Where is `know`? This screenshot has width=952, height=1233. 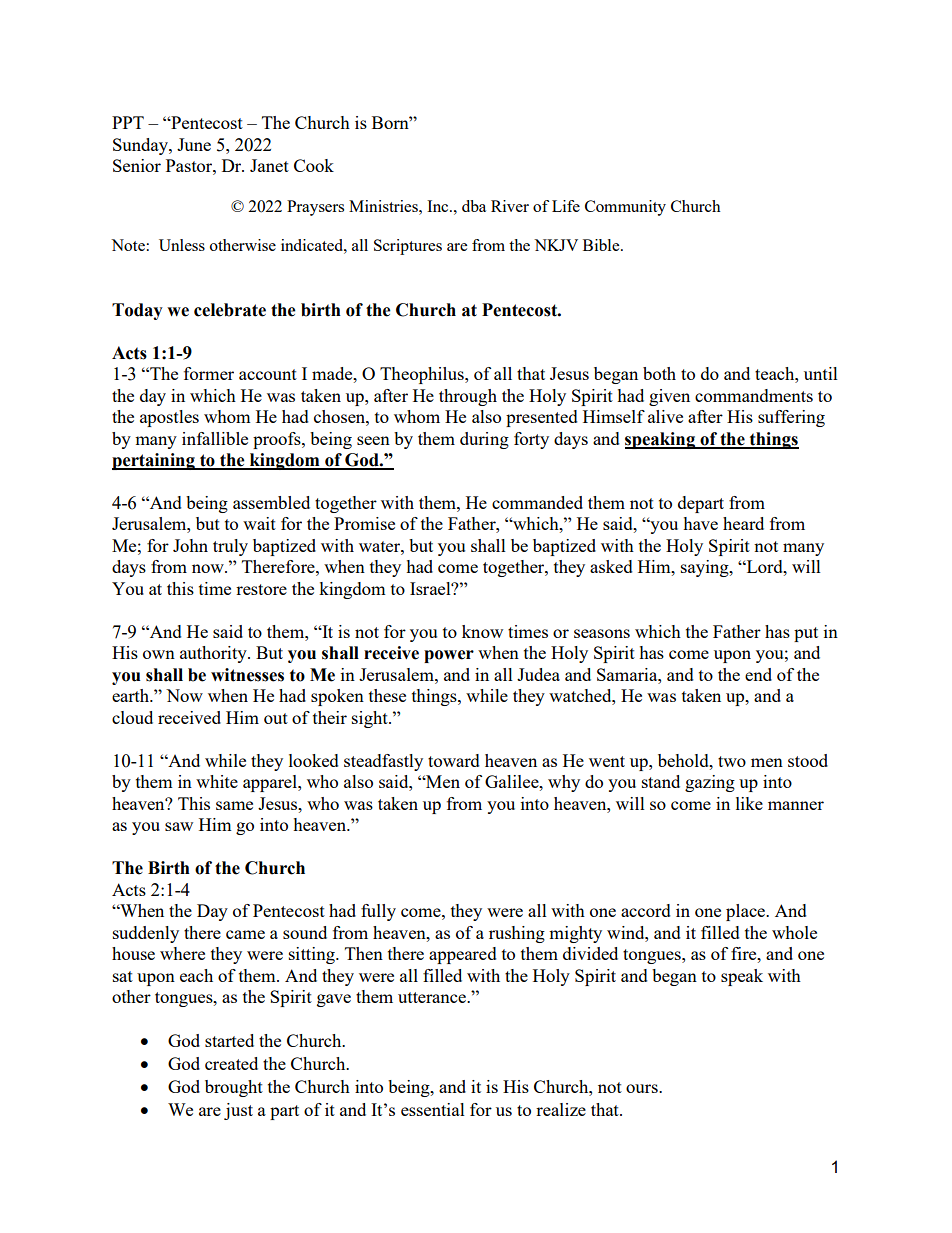 know is located at coordinates (482, 631).
